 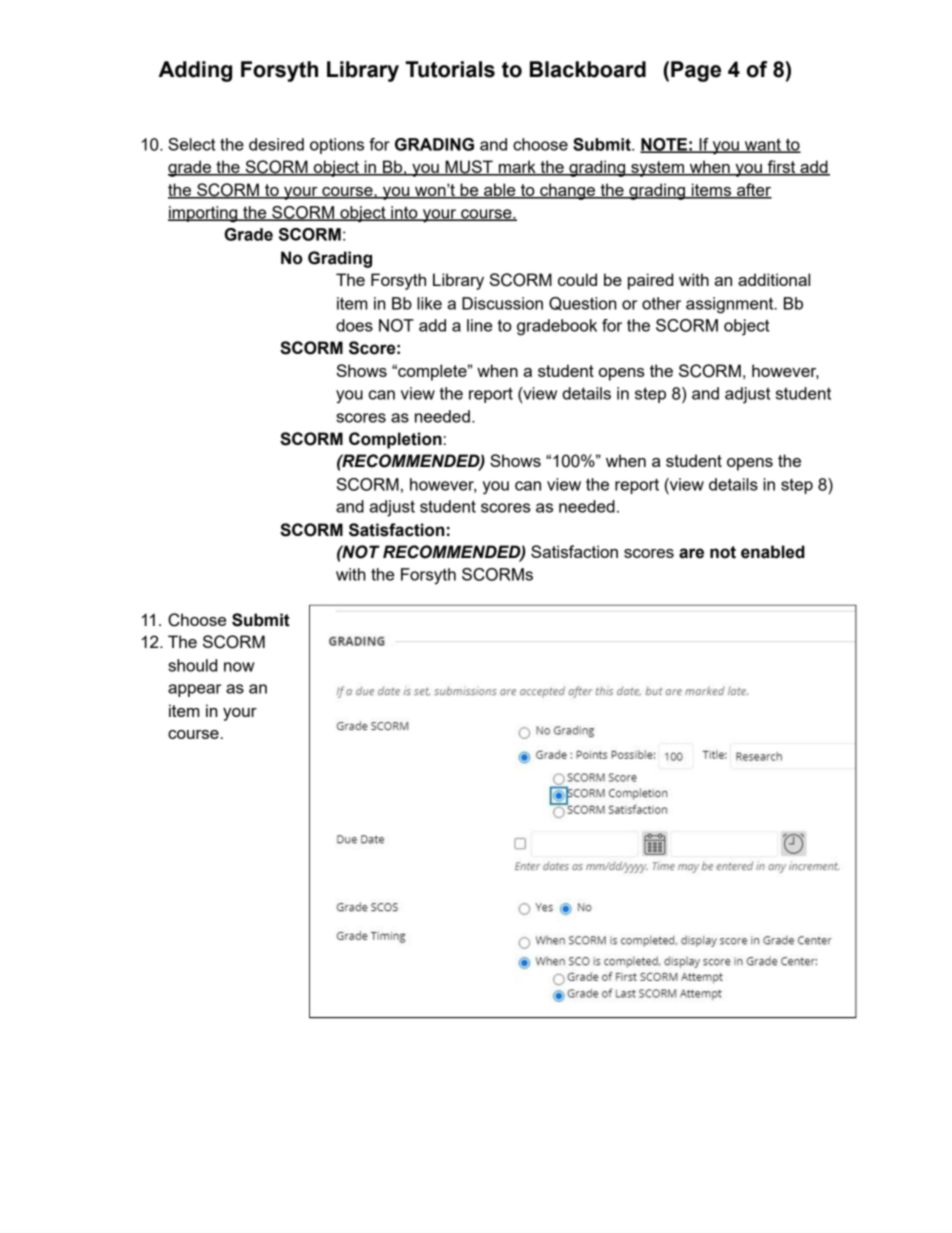 What do you see at coordinates (650, 281) in the page?
I see `paired` at bounding box center [650, 281].
